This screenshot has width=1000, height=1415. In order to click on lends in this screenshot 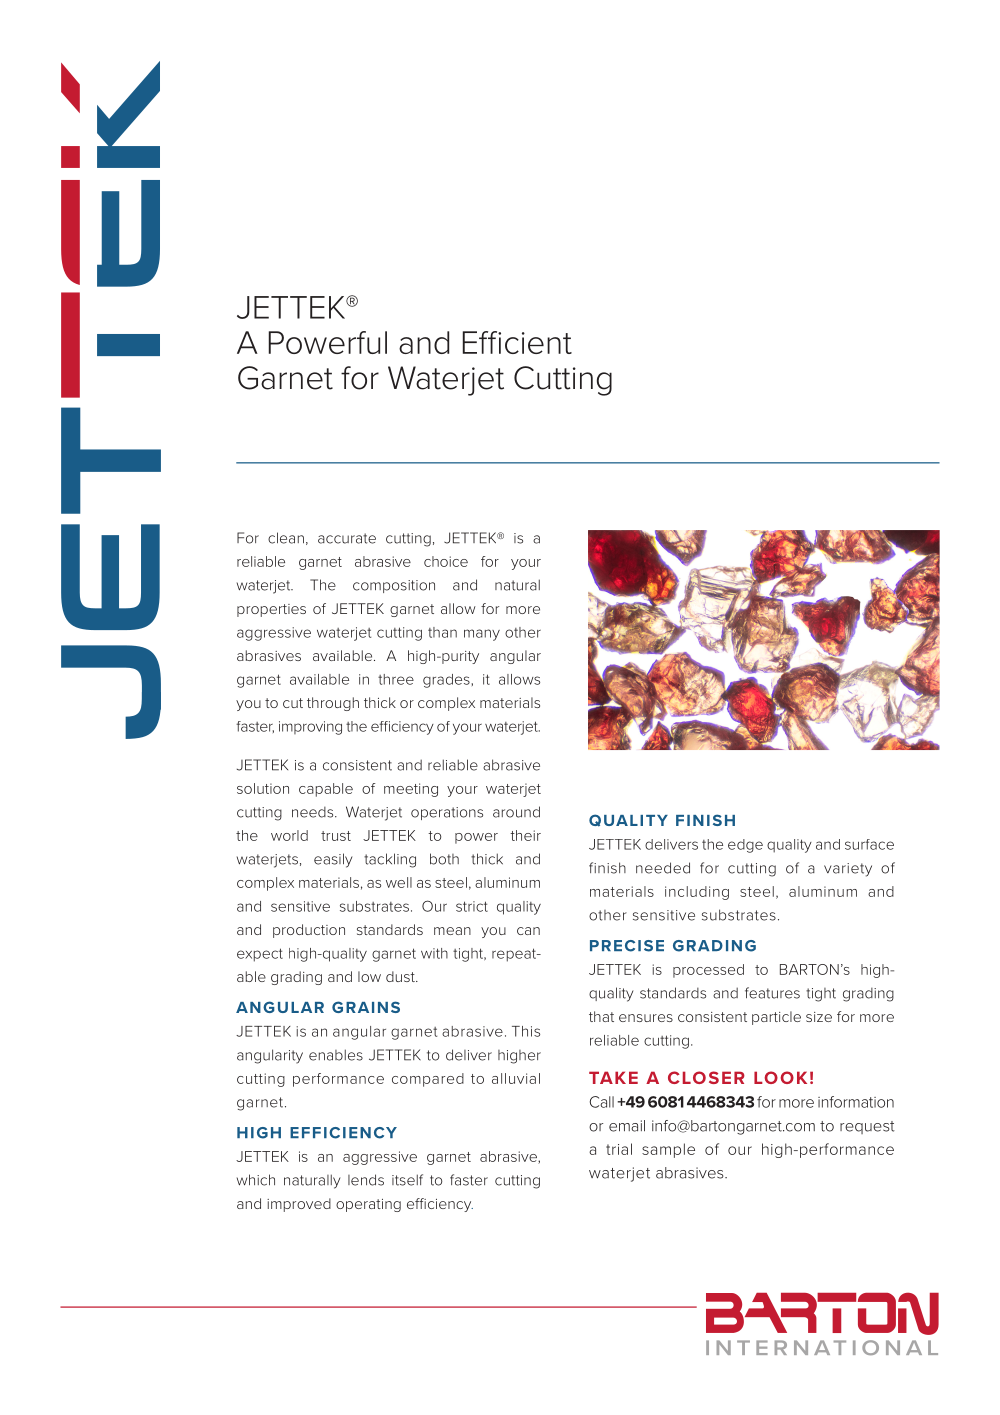, I will do `click(366, 1180)`.
